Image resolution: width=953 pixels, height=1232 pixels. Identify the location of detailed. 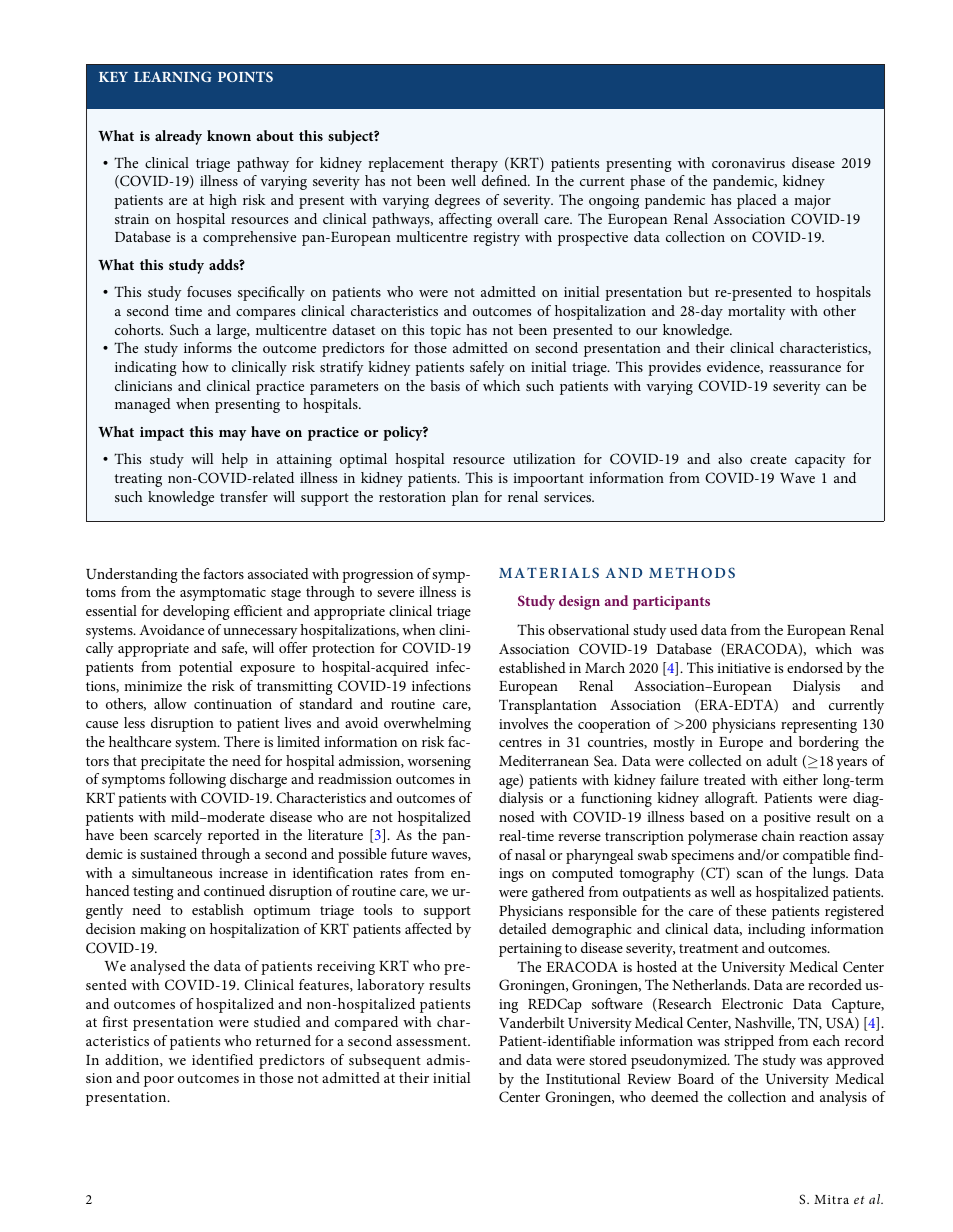
(523, 928).
